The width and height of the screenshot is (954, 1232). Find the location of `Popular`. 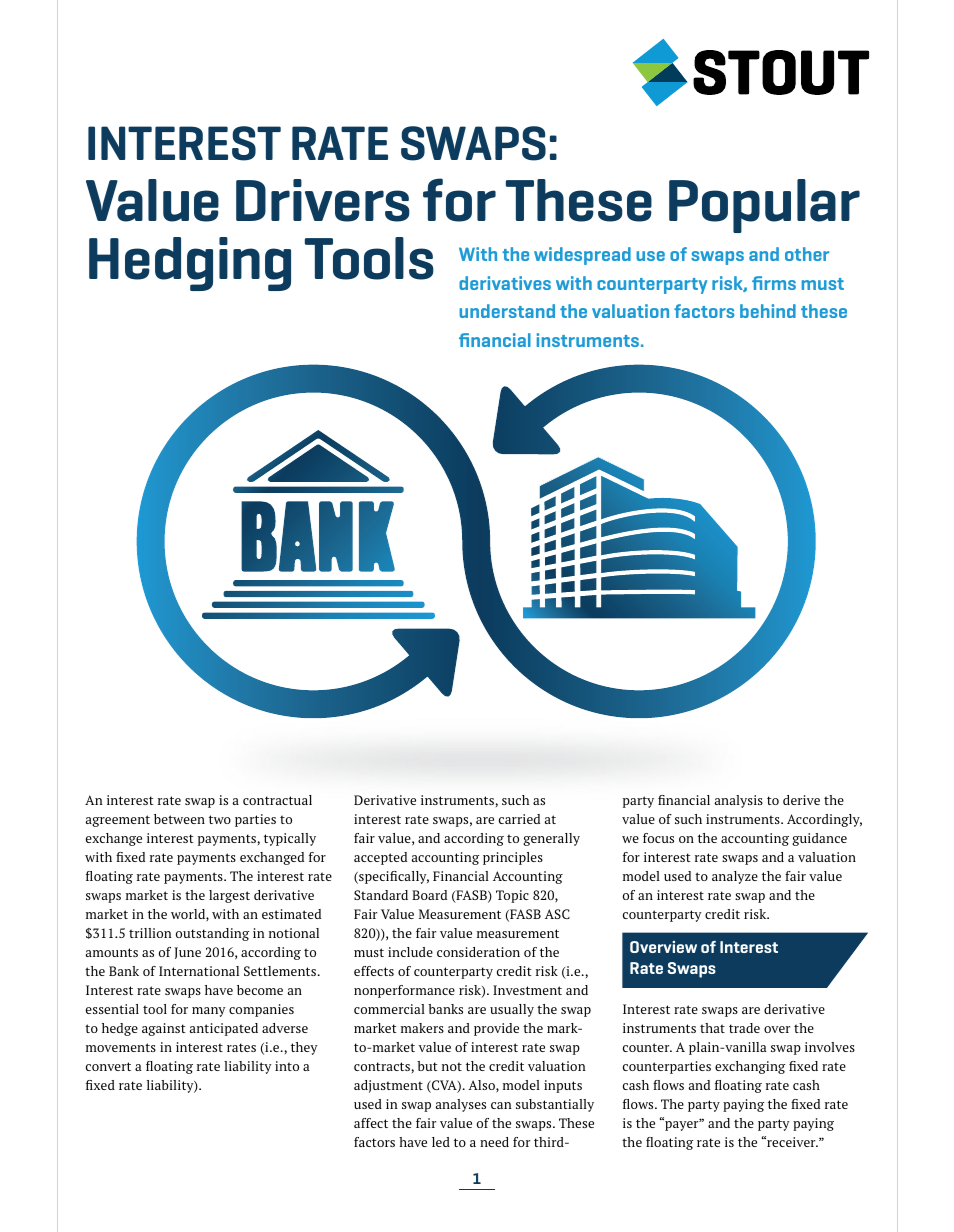

Popular is located at coordinates (764, 206).
